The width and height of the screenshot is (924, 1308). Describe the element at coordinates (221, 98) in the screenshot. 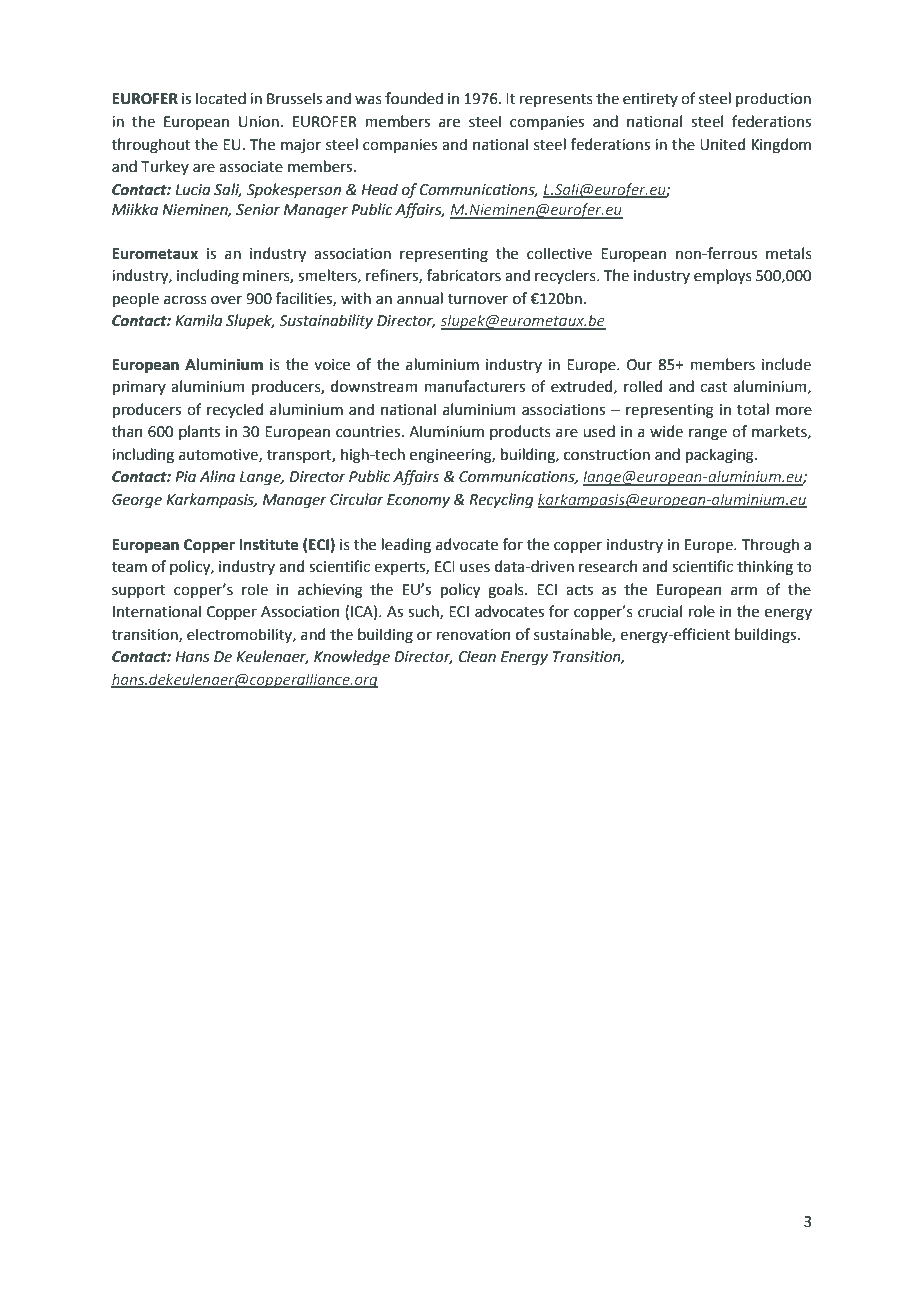

I see `located` at that location.
